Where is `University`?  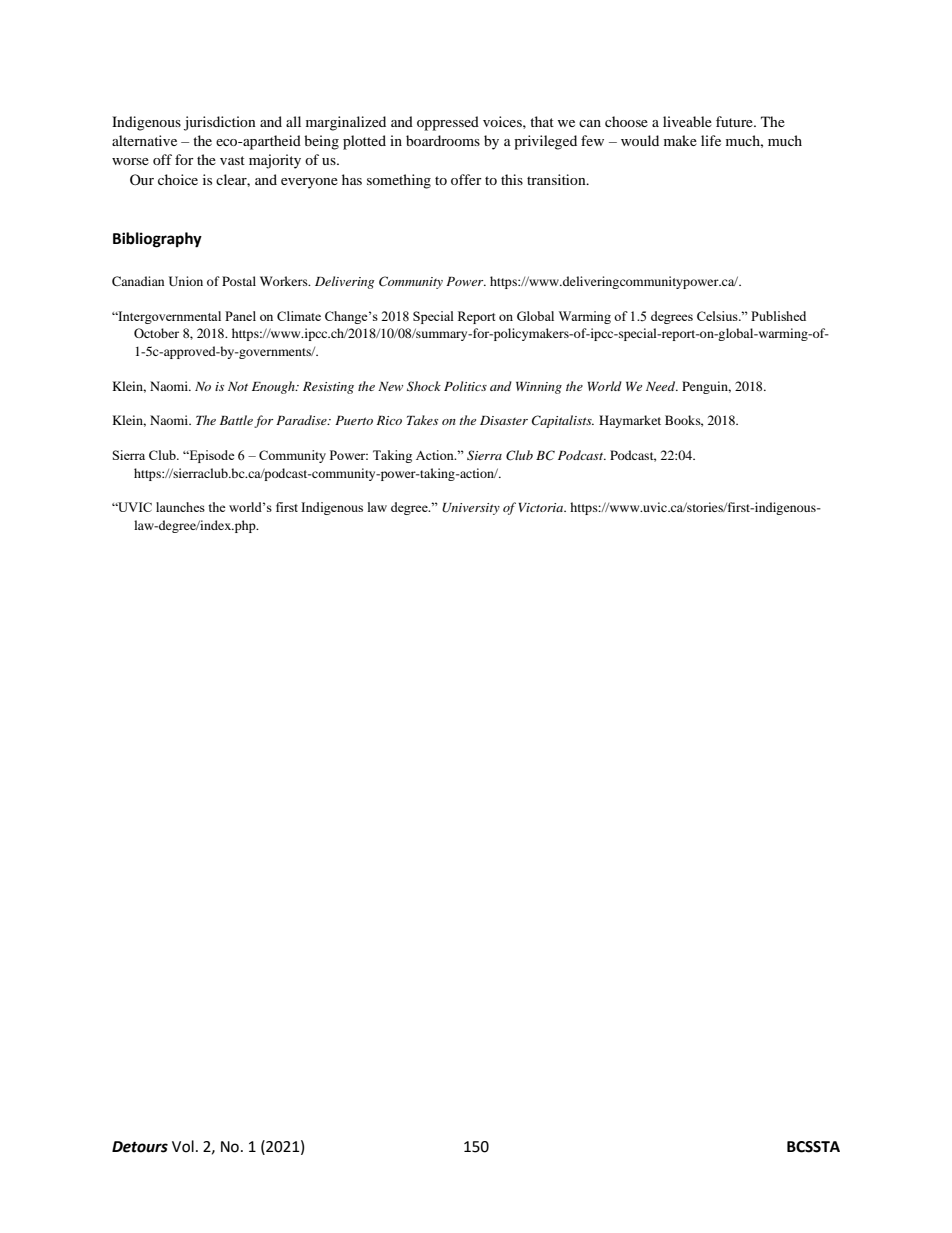
University is located at coordinates (471, 509).
